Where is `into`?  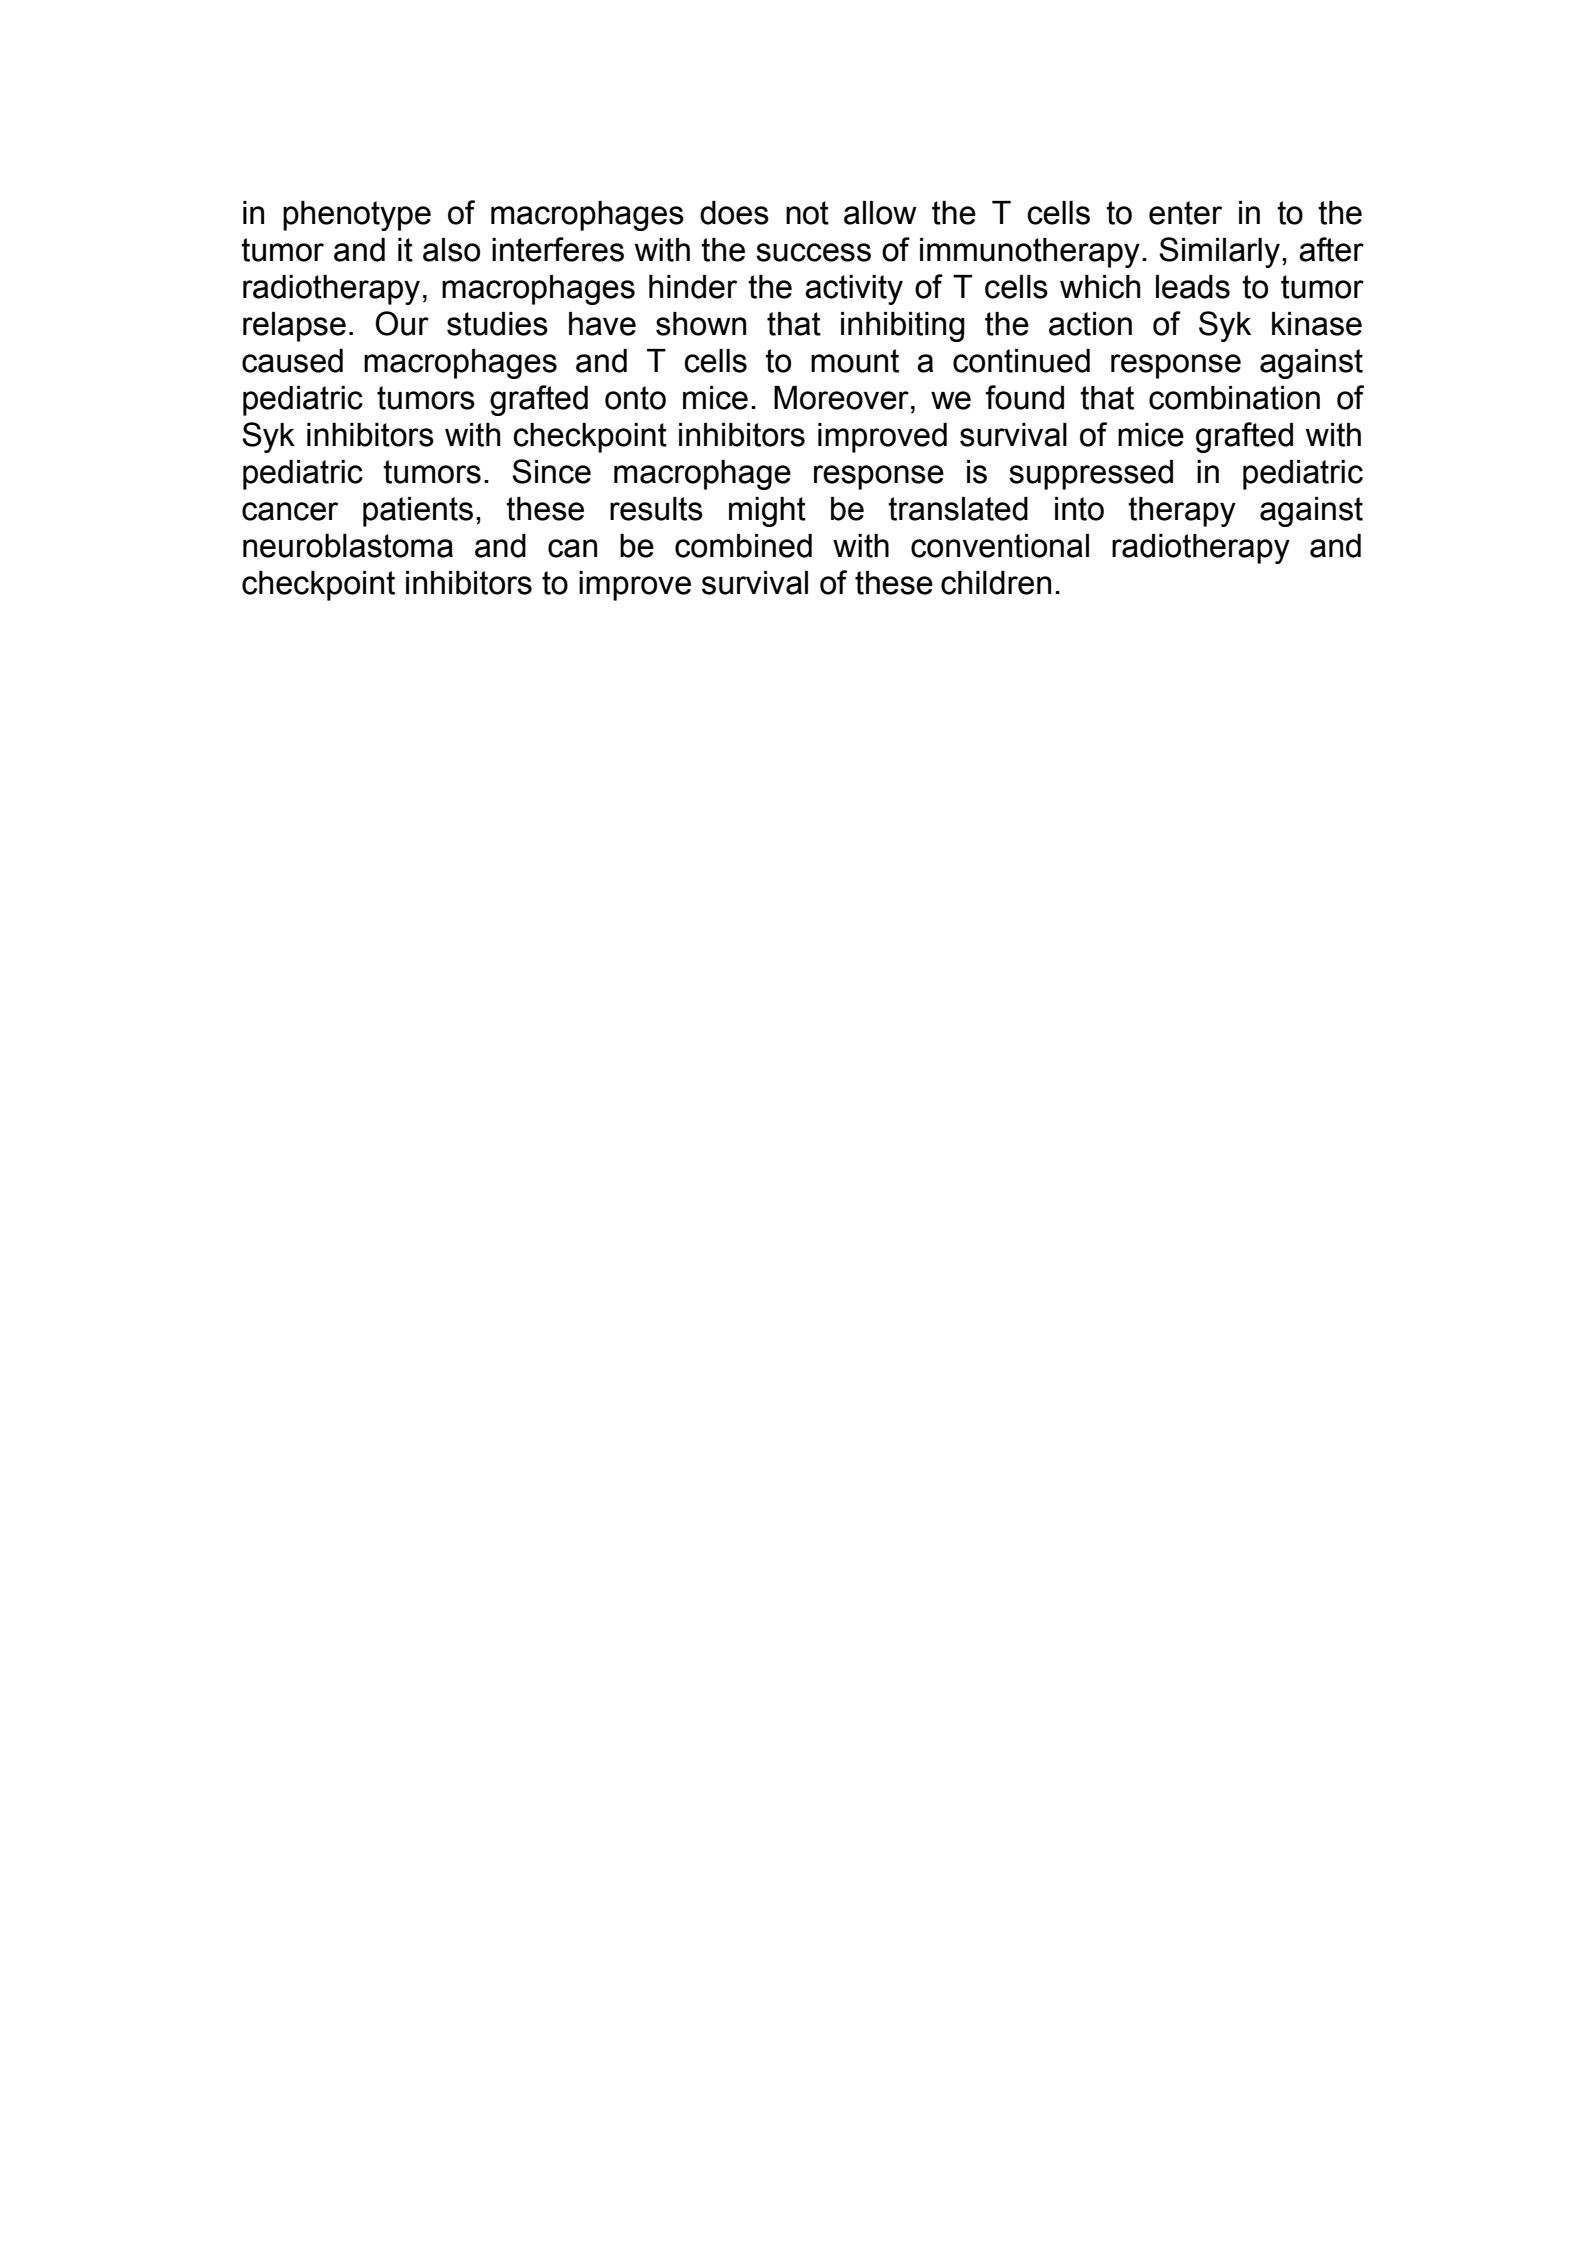
into is located at coordinates (1079, 509).
